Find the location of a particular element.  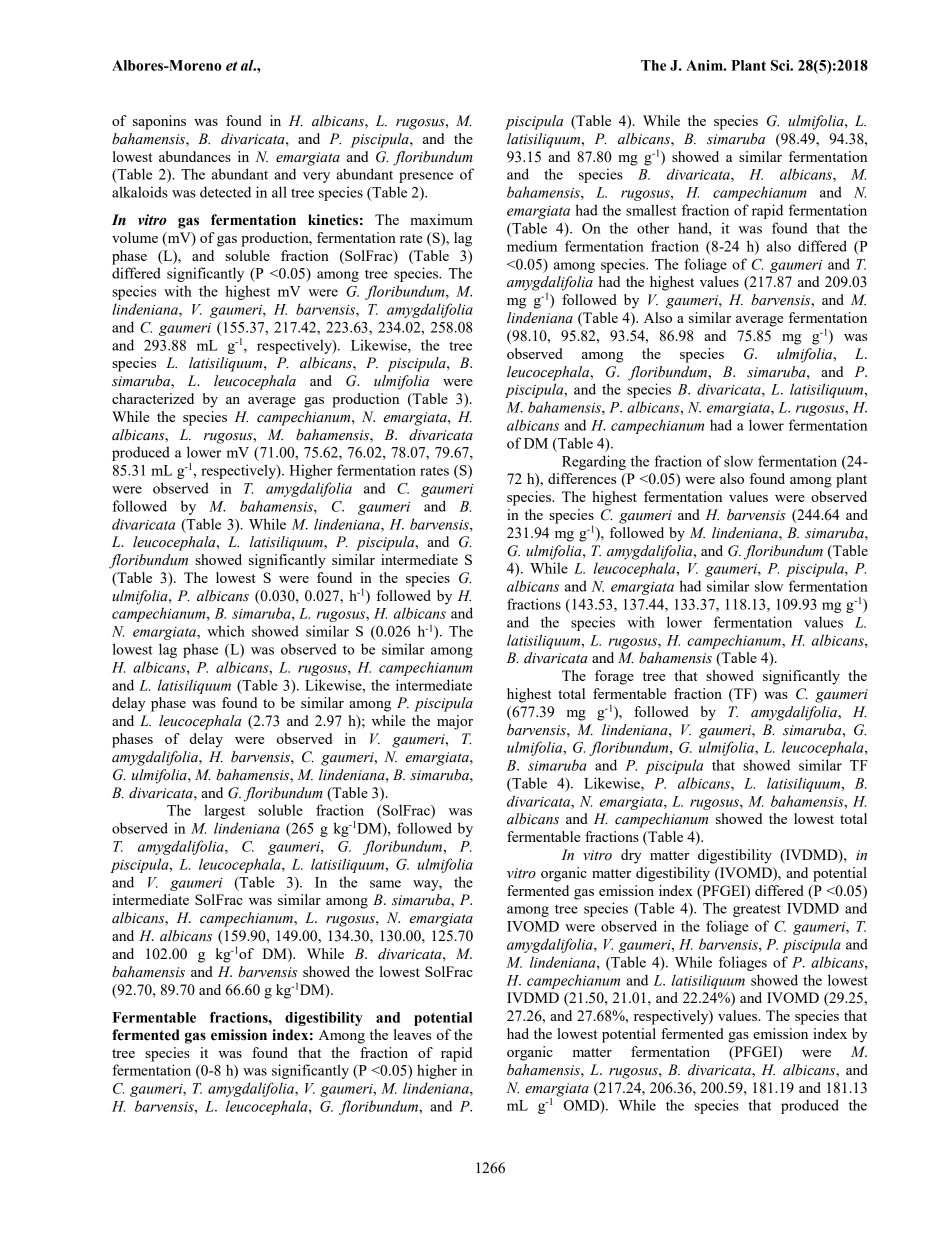

largest is located at coordinates (224, 811).
